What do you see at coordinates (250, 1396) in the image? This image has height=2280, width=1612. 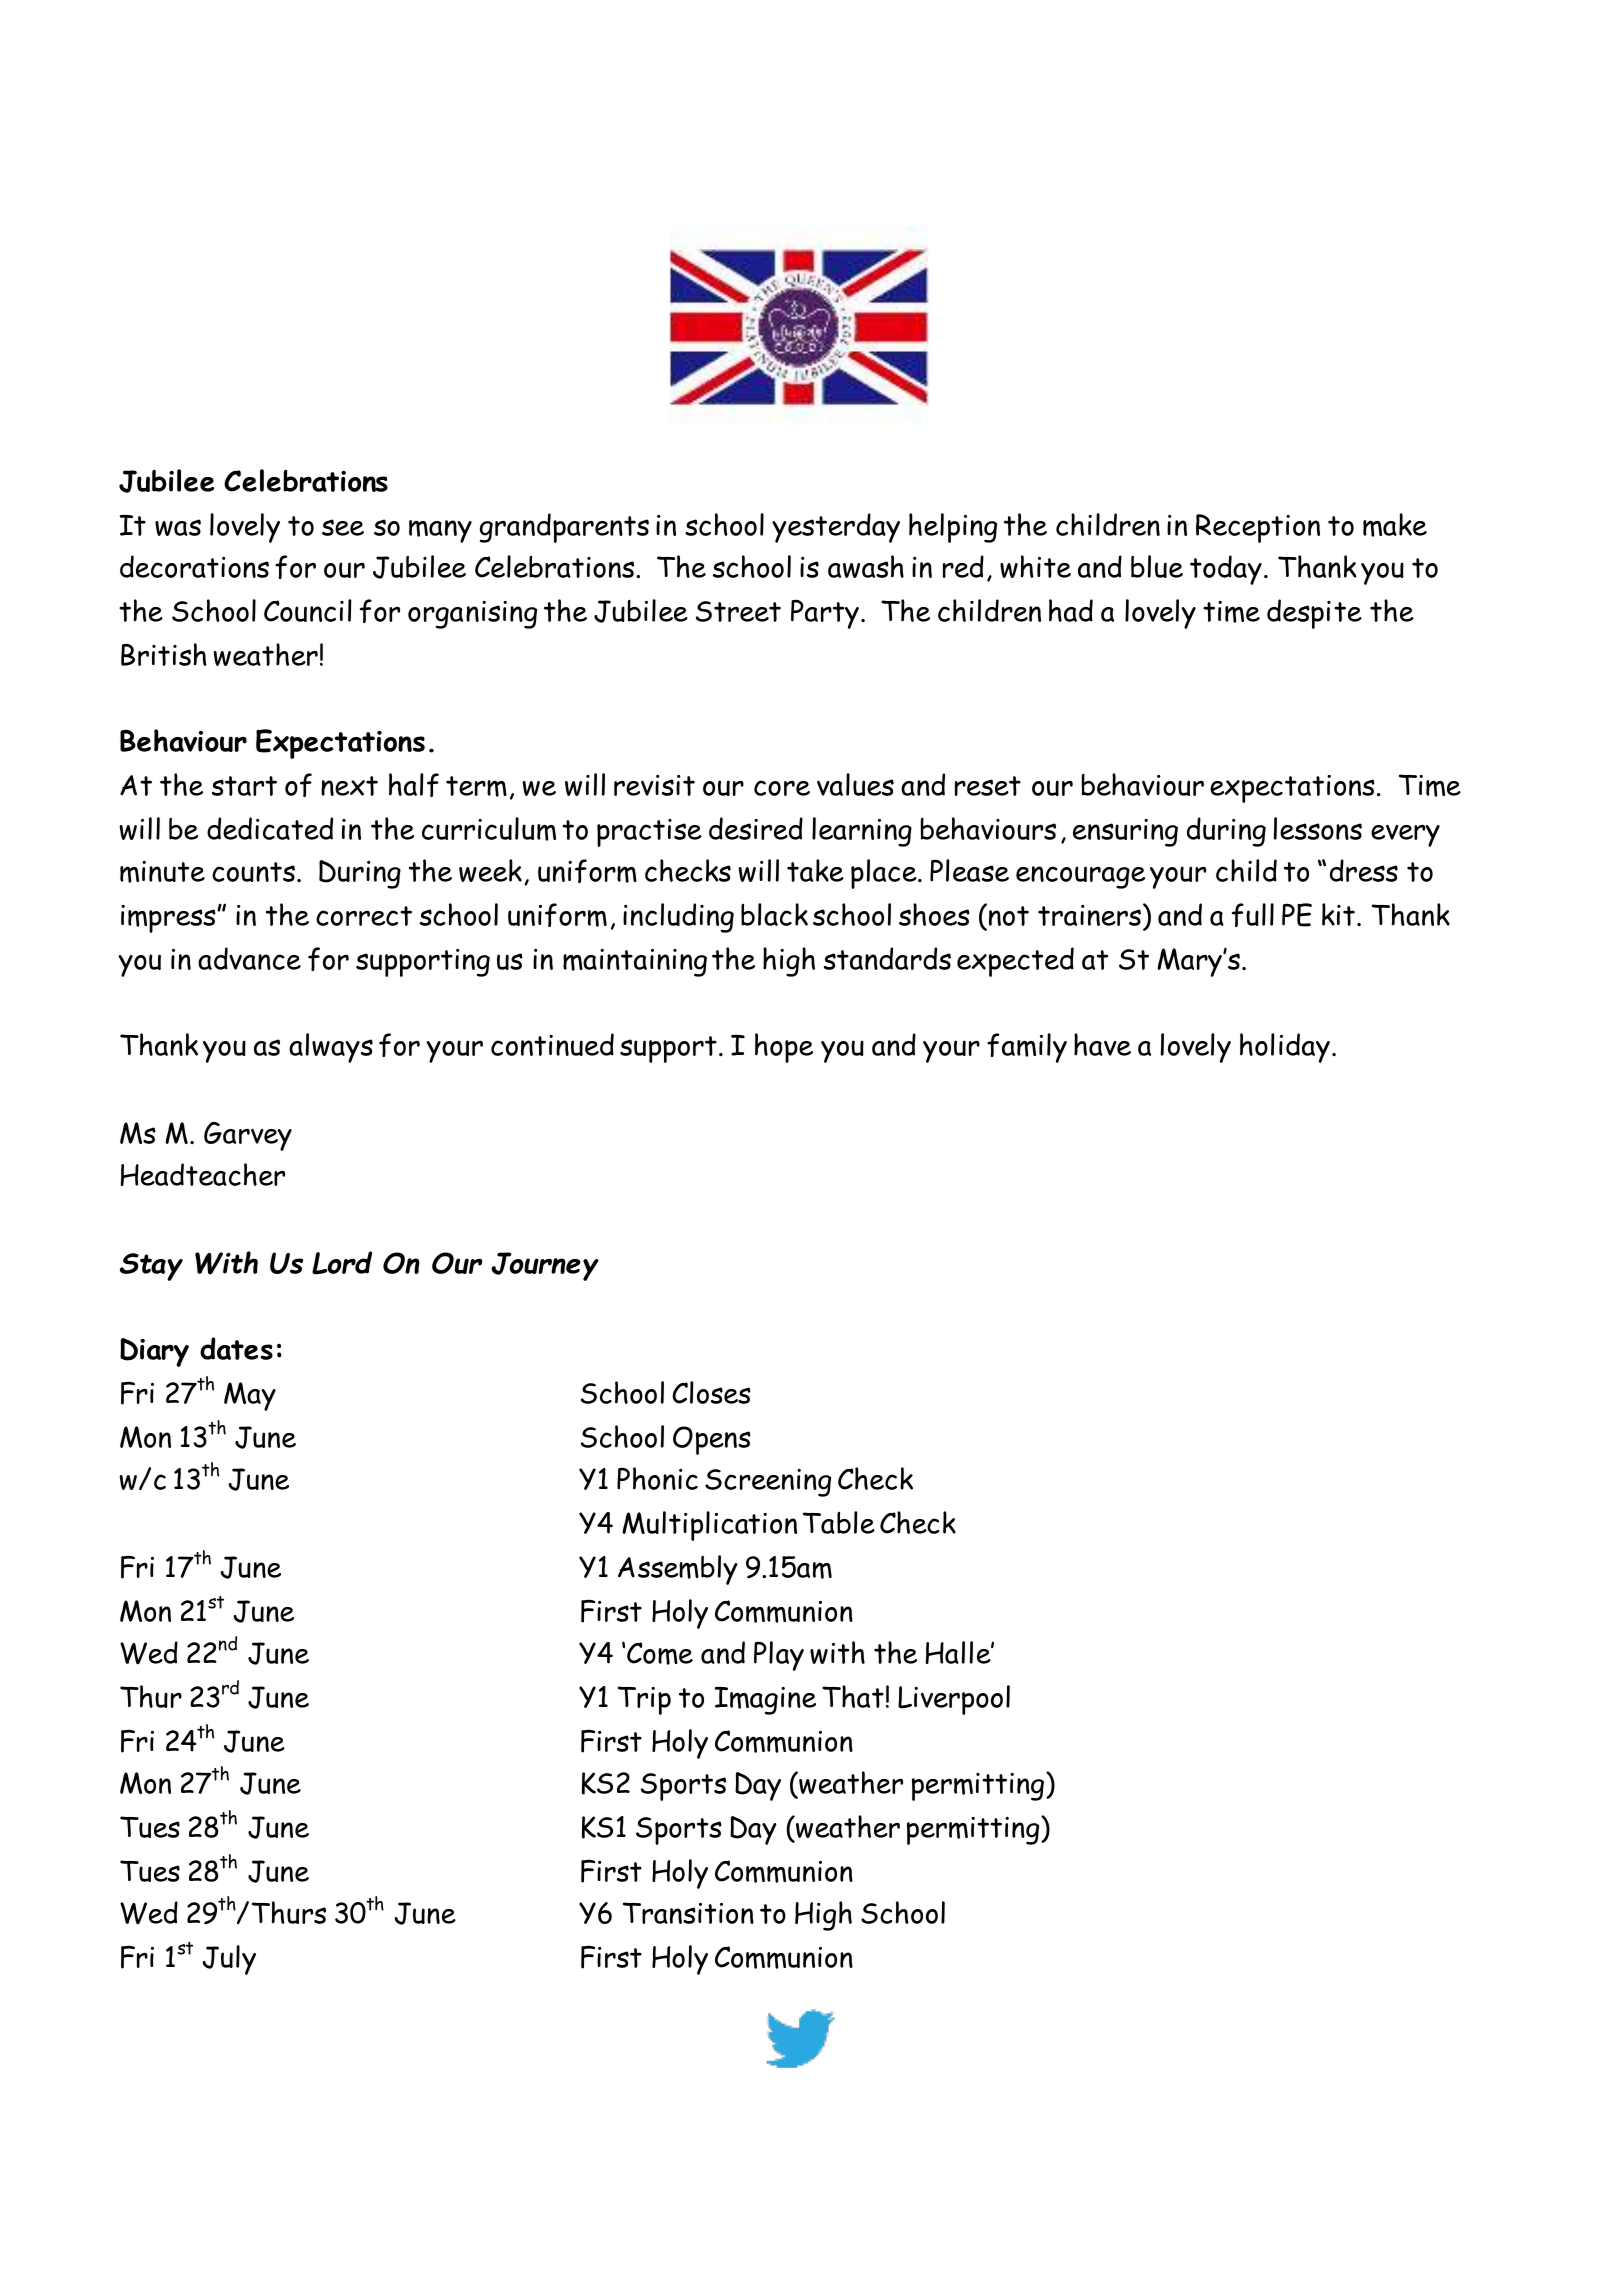 I see `May` at bounding box center [250, 1396].
